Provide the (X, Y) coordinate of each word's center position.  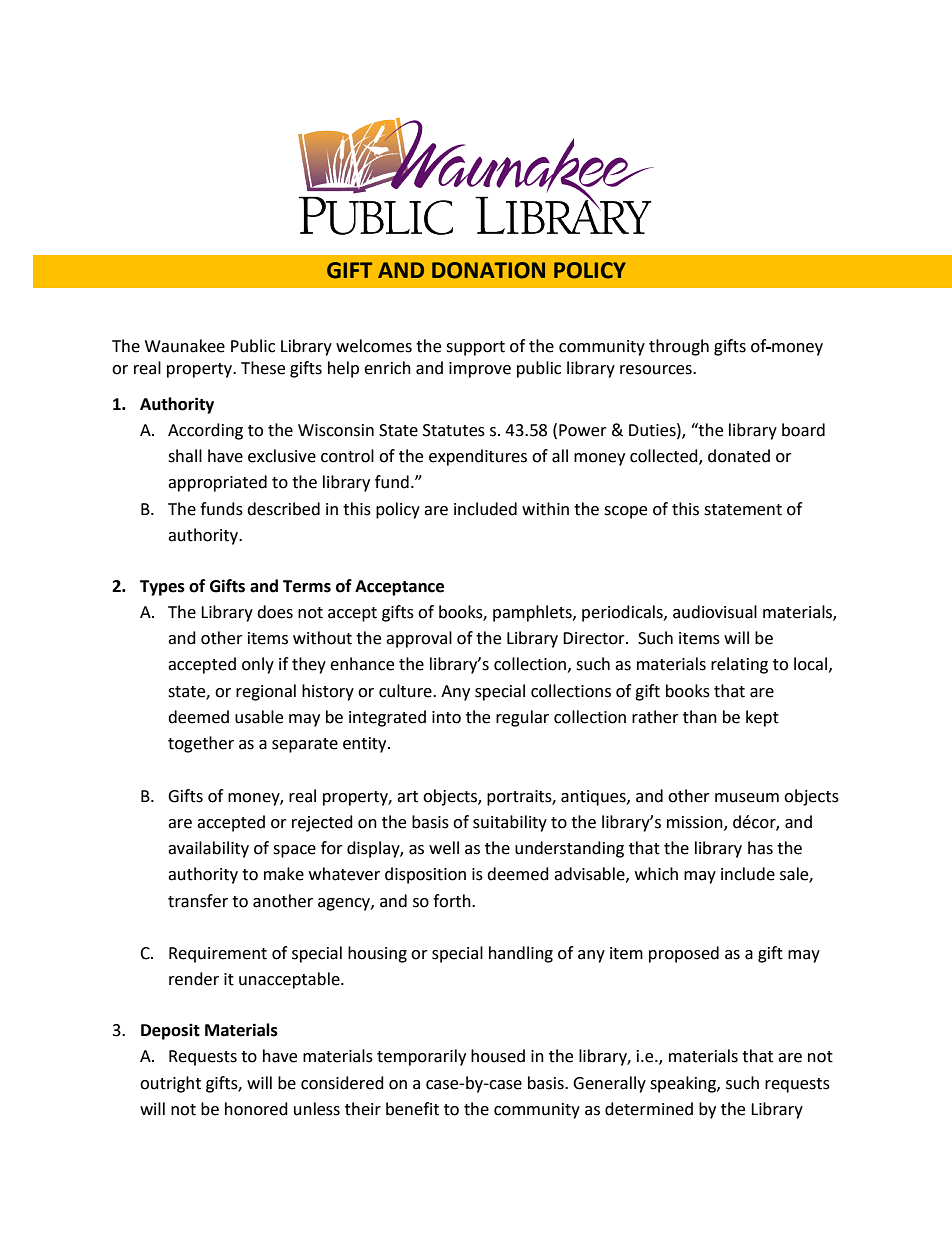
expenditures (478, 457)
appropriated (217, 483)
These (263, 368)
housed (498, 1056)
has (760, 848)
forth (453, 901)
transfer (198, 901)
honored (256, 1109)
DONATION (488, 270)
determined (649, 1109)
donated (739, 456)
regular (522, 718)
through (679, 347)
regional (266, 692)
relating (739, 665)
